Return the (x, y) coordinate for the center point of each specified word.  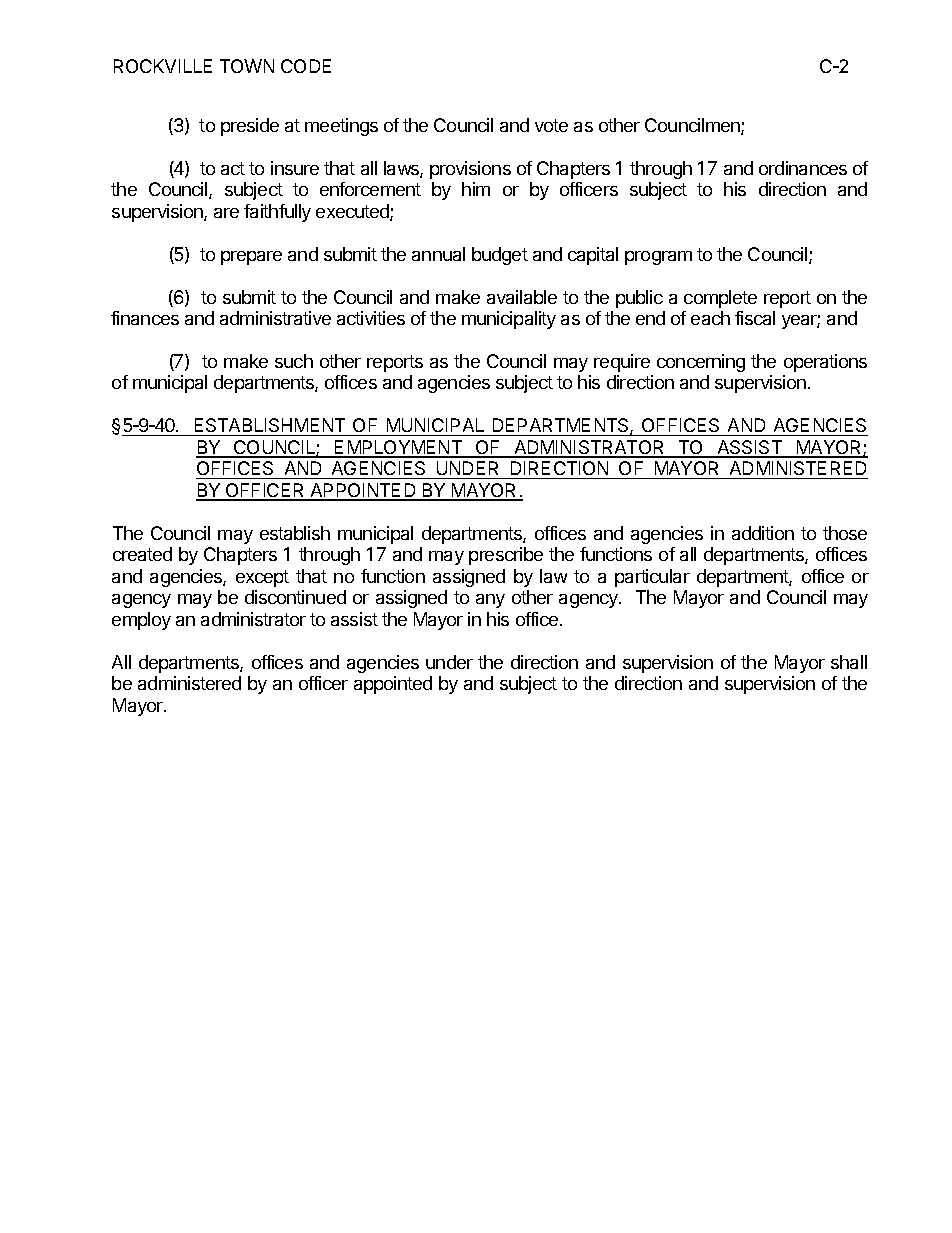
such (294, 361)
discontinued (295, 597)
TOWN (247, 66)
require (622, 363)
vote (551, 125)
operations (825, 363)
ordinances (803, 168)
